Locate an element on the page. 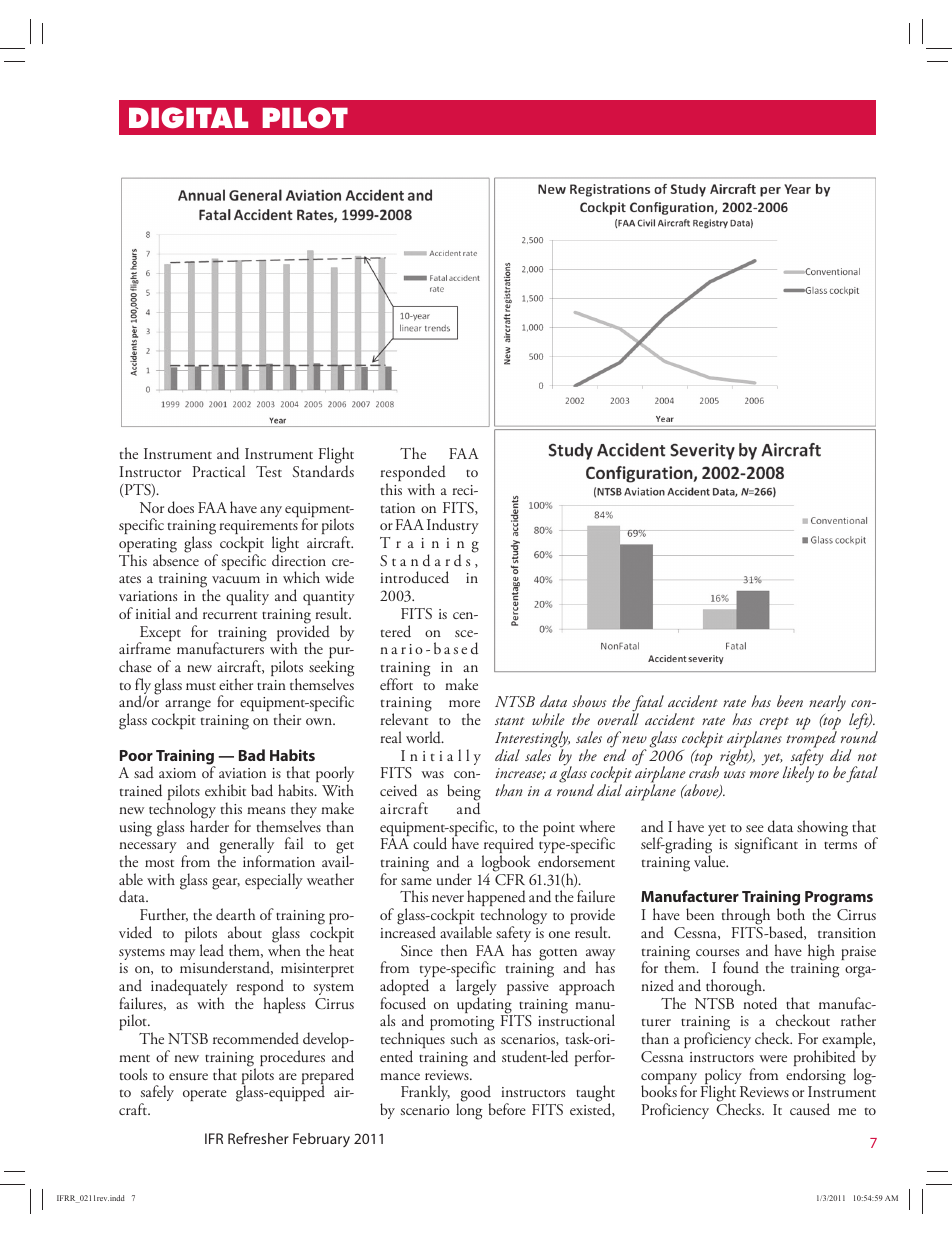 The height and width of the document is (1233, 952). DIGITAL is located at coordinates (188, 117).
